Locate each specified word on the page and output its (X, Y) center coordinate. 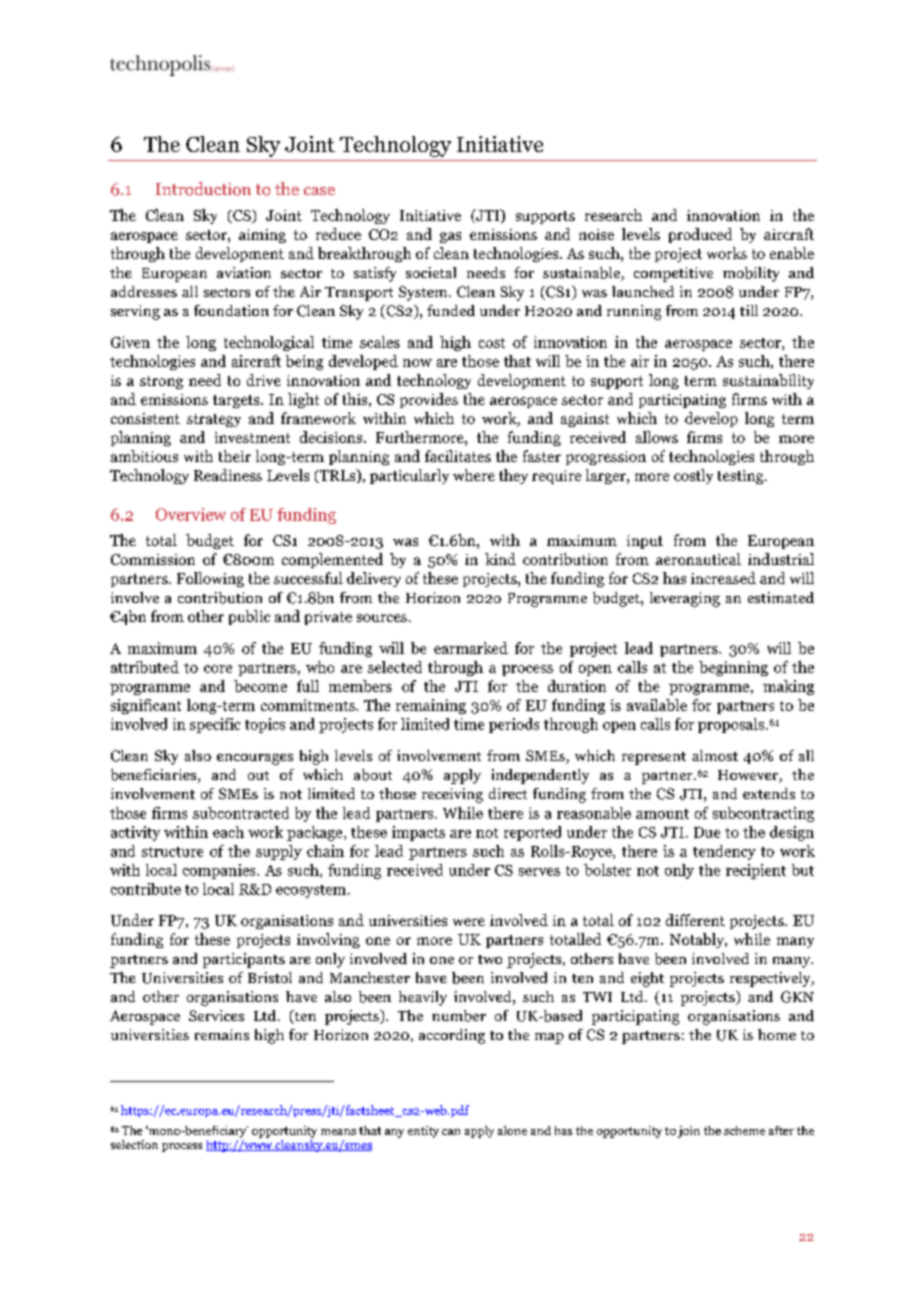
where (474, 475)
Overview (191, 514)
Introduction (203, 189)
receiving (452, 795)
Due (707, 832)
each (228, 832)
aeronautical (698, 559)
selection (134, 1144)
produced (700, 235)
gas (450, 237)
